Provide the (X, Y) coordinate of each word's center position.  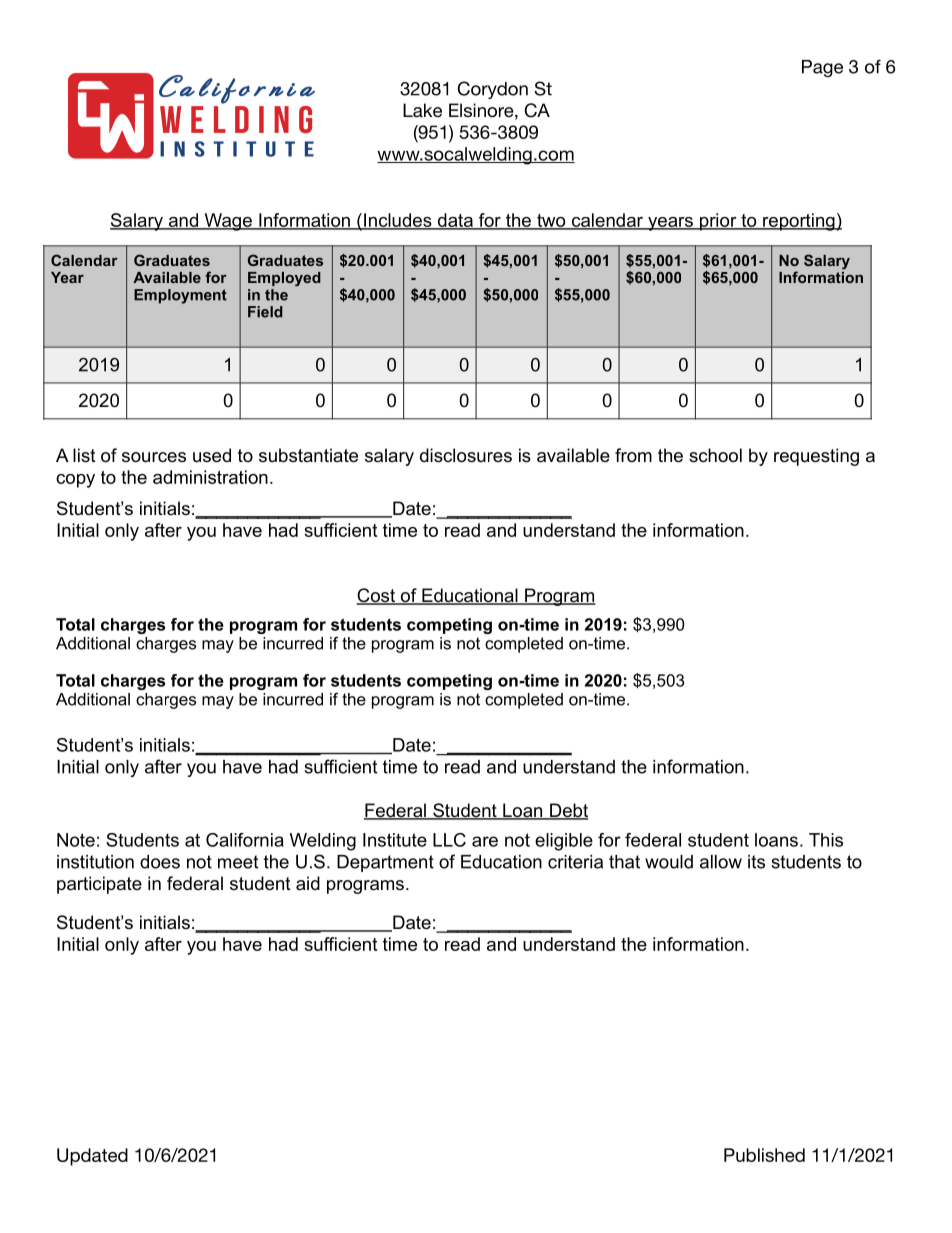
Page (822, 68)
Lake (422, 110)
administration (210, 477)
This (826, 840)
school (715, 455)
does (160, 862)
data (455, 221)
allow (721, 862)
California (245, 840)
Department (385, 863)
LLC (449, 840)
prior (718, 222)
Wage (228, 222)
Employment (180, 296)
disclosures (466, 455)
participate (99, 885)
